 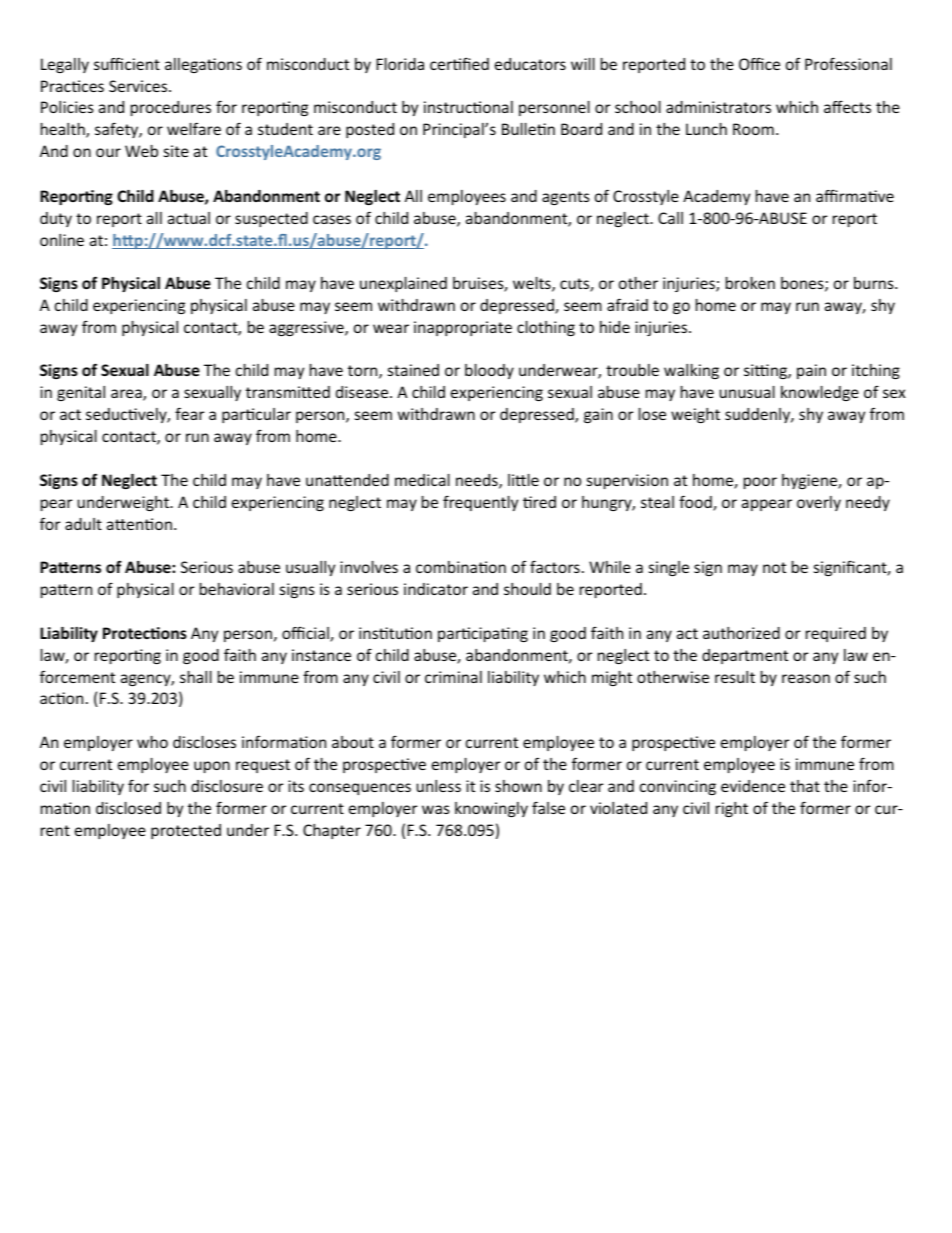 I want to click on disclosure, so click(x=227, y=786).
